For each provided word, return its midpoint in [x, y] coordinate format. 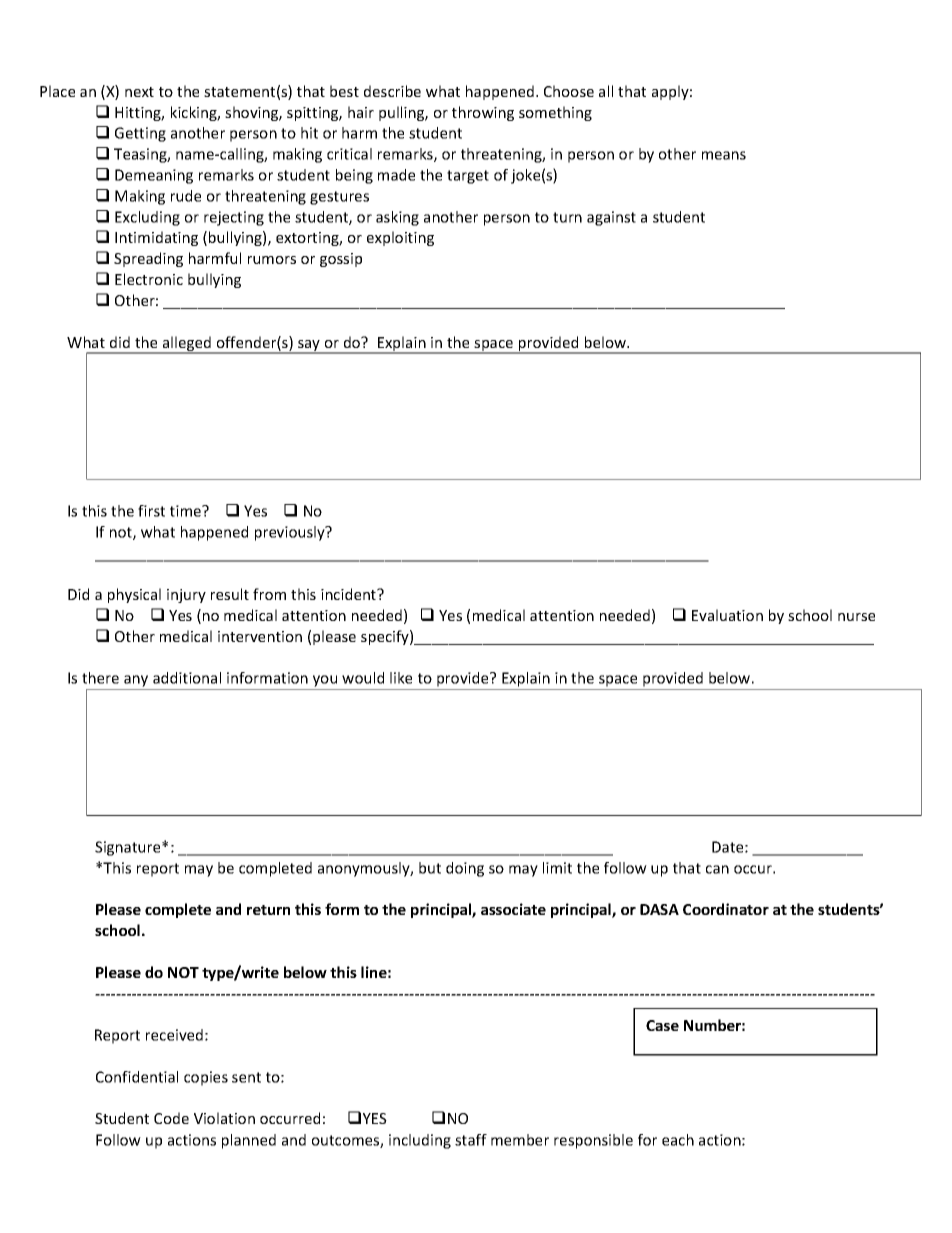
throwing [483, 113]
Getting [140, 134]
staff [471, 1140]
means [724, 155]
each [678, 1140]
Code [171, 1118]
